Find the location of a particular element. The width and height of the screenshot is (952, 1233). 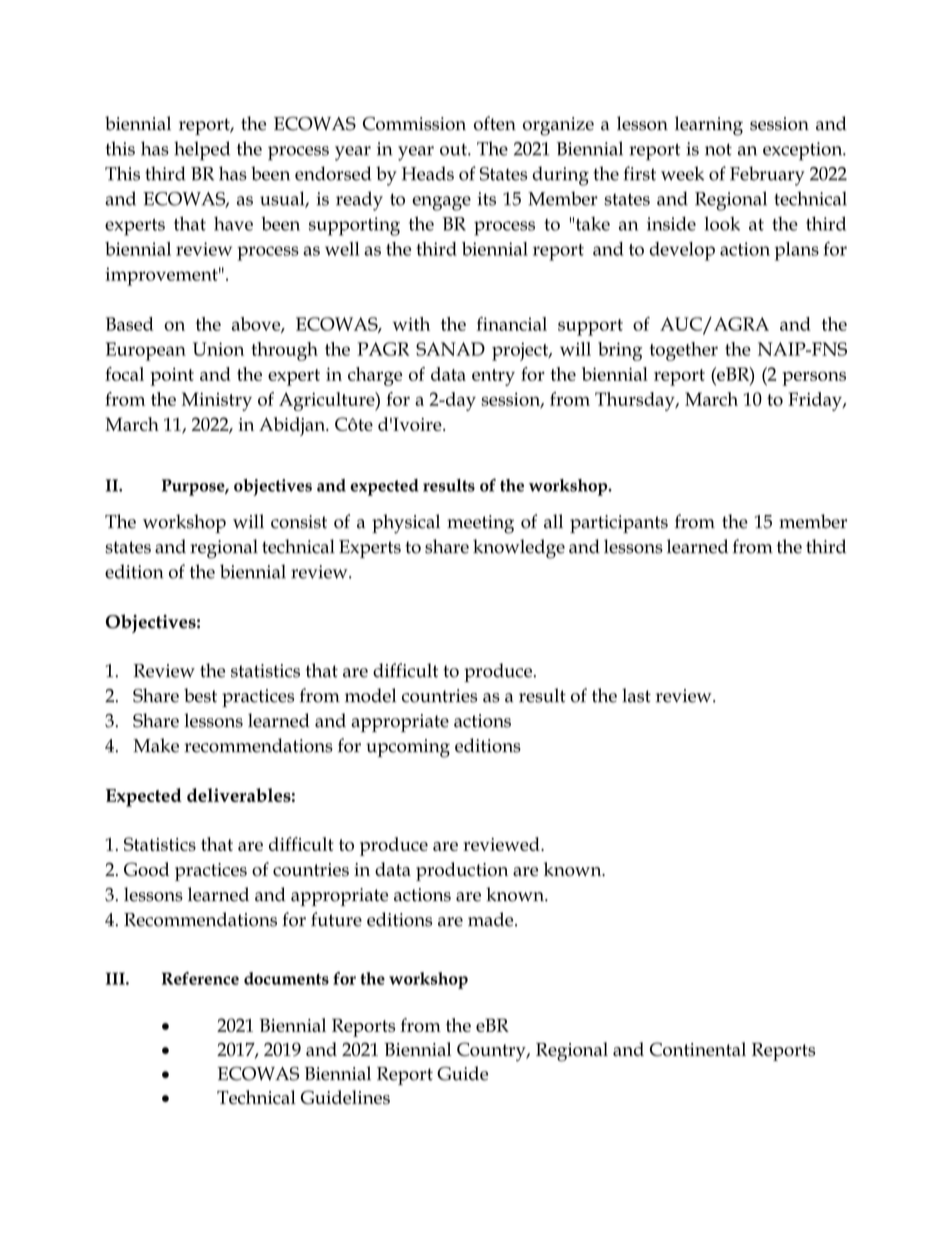

not is located at coordinates (718, 149).
